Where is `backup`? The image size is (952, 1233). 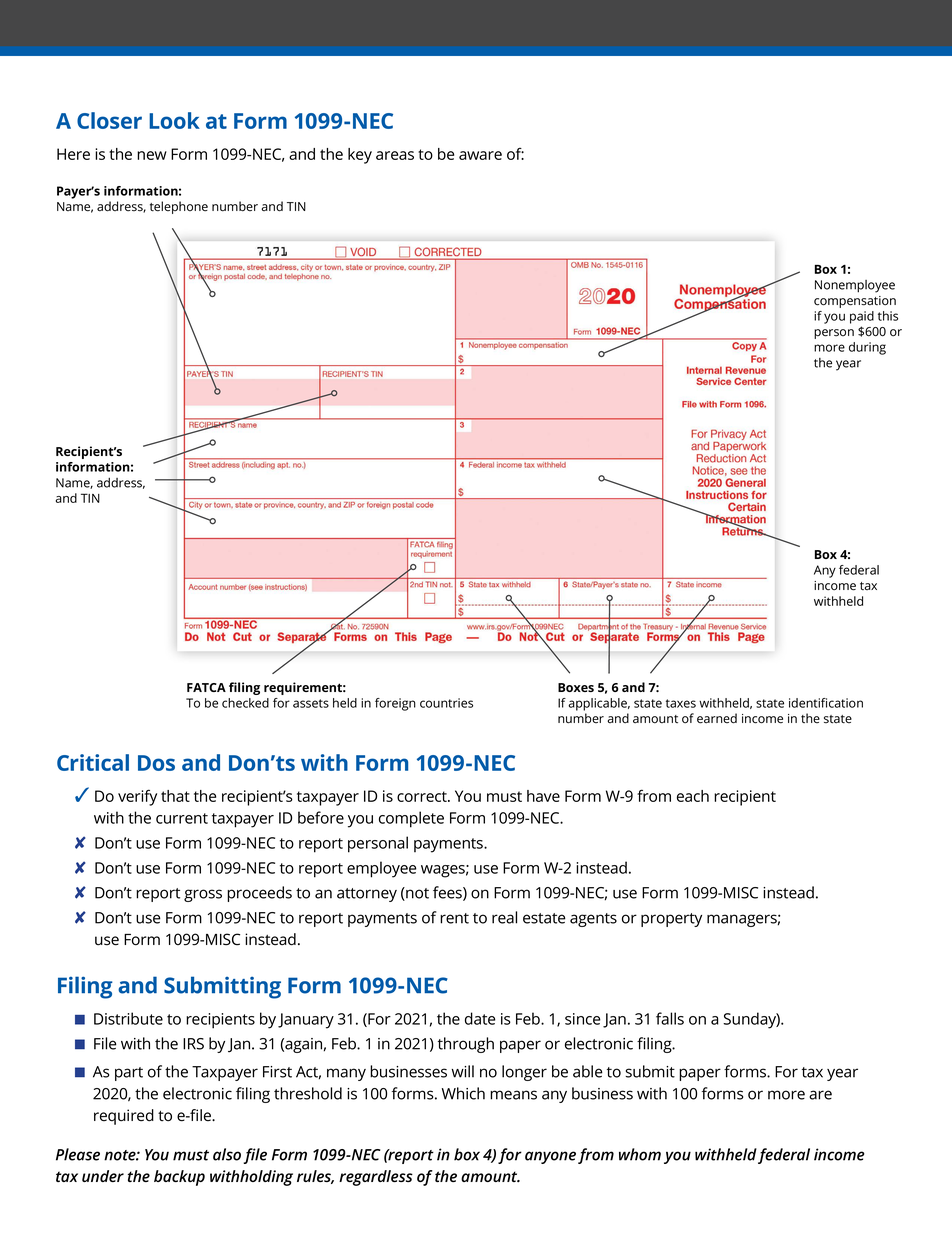 backup is located at coordinates (179, 1178).
